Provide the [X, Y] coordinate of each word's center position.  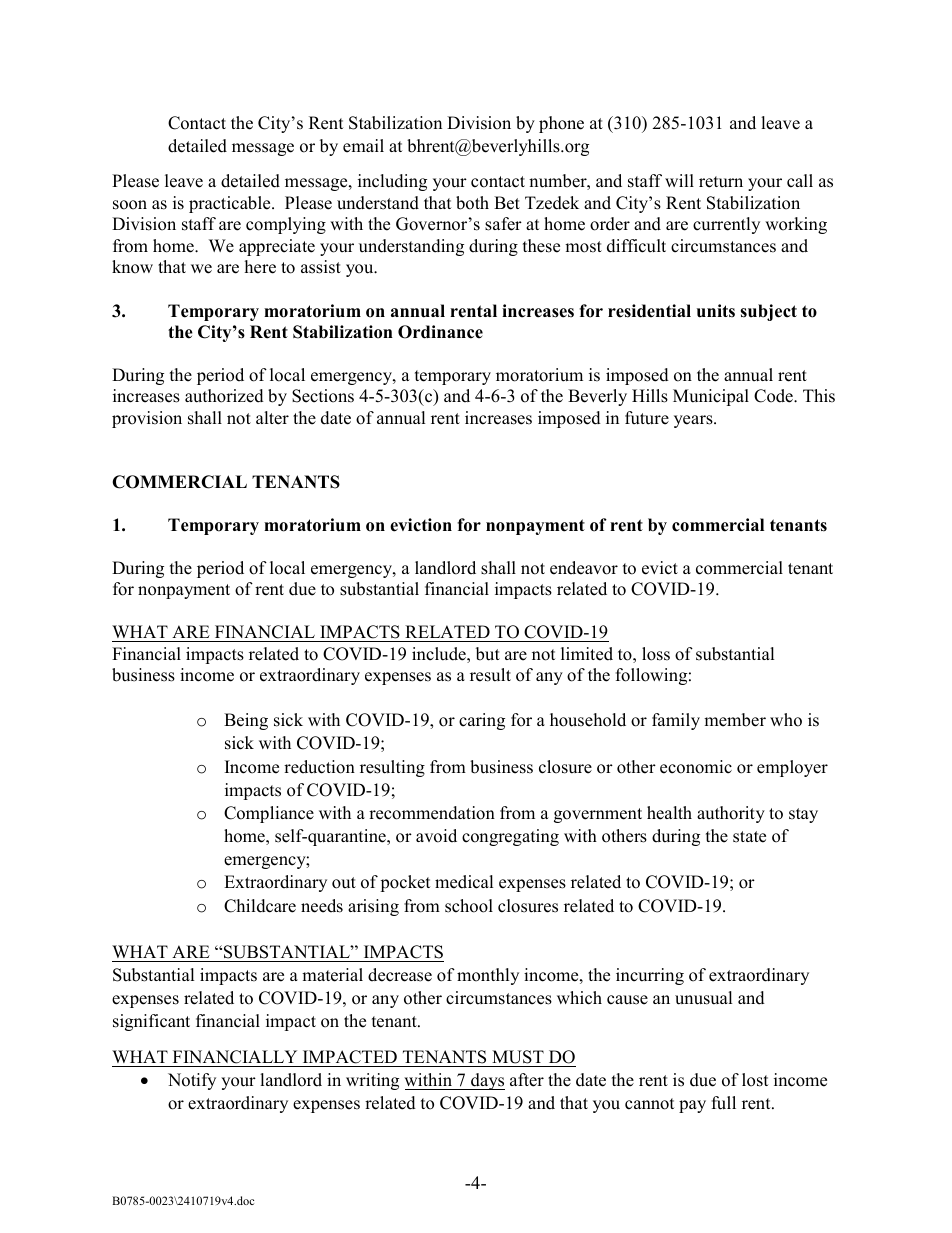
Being [246, 721]
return [721, 182]
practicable [231, 204]
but [488, 654]
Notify [192, 1081]
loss [656, 654]
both [472, 203]
